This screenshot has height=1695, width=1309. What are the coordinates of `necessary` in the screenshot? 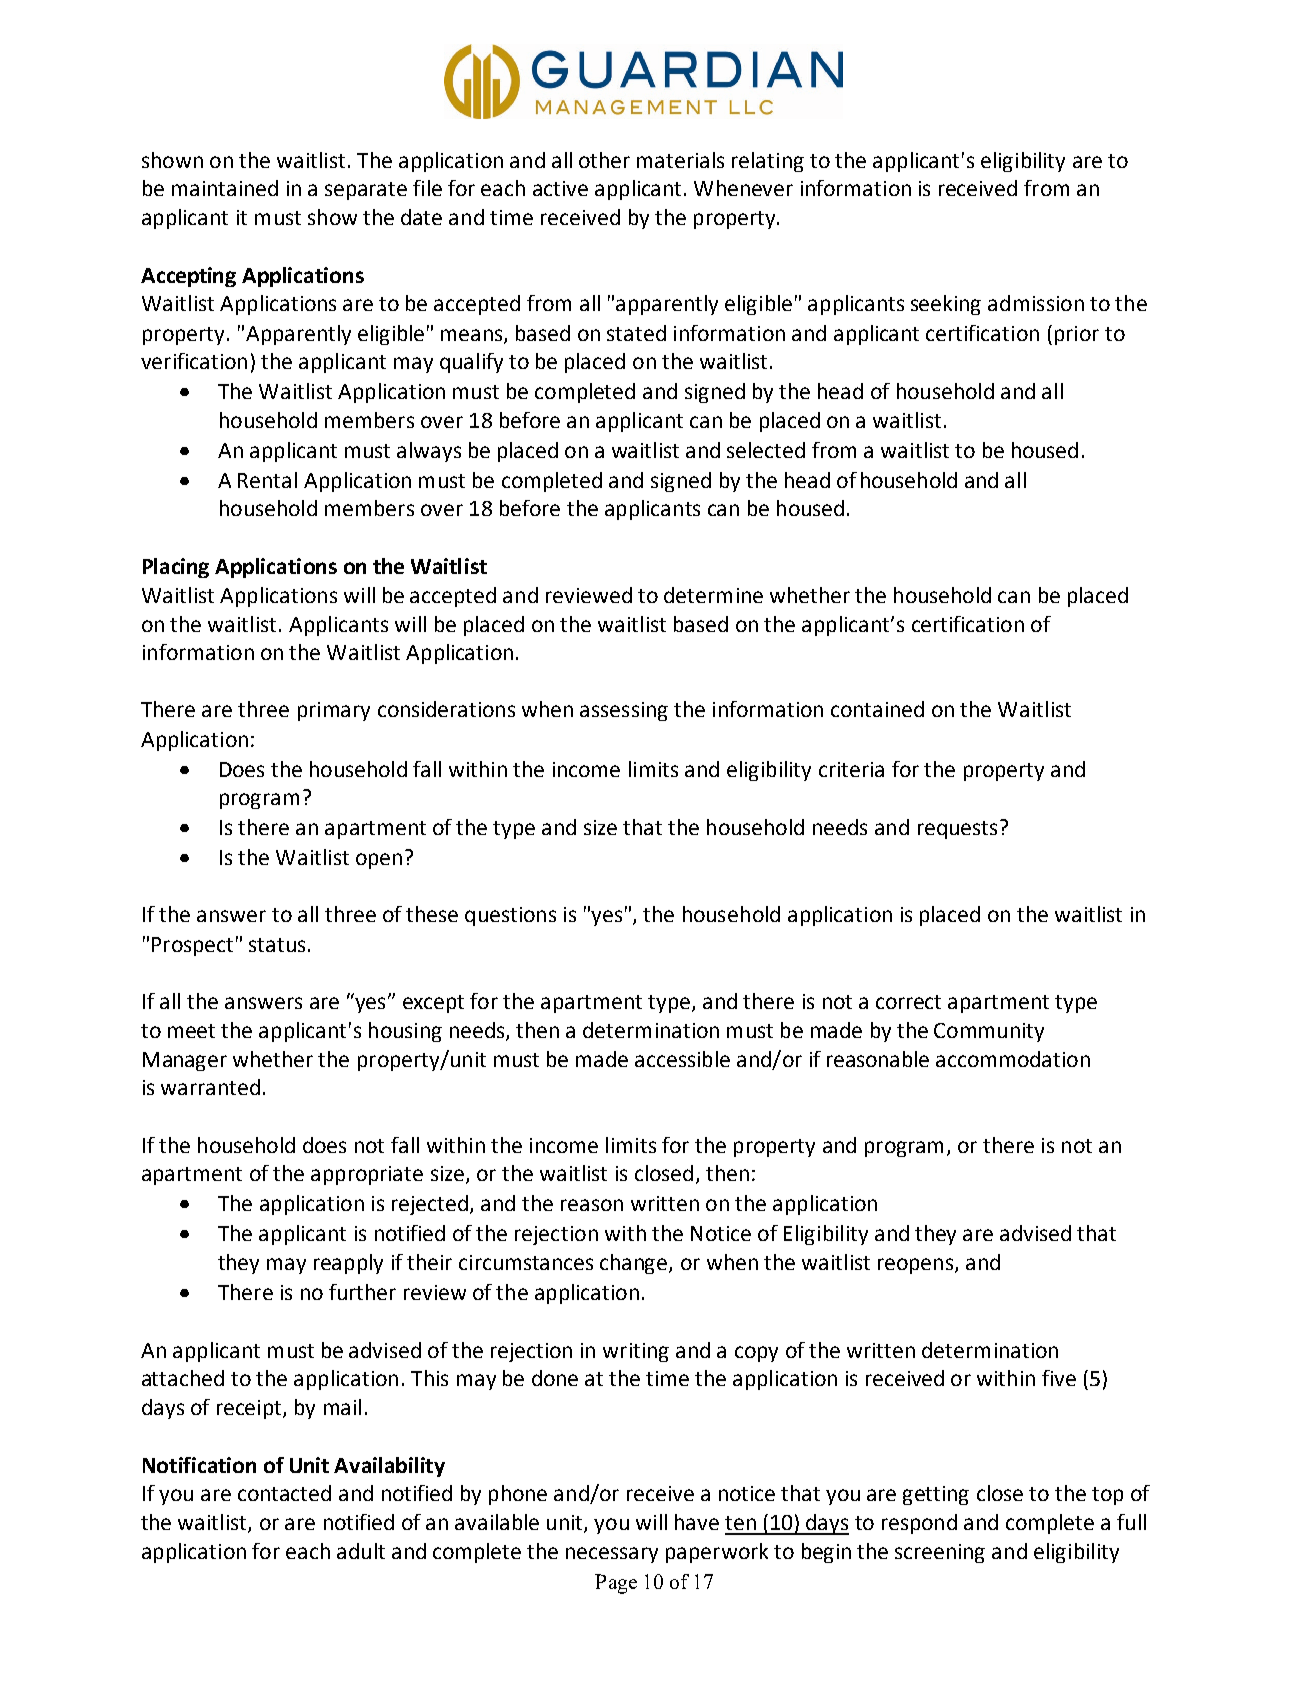 It's located at (612, 1555).
